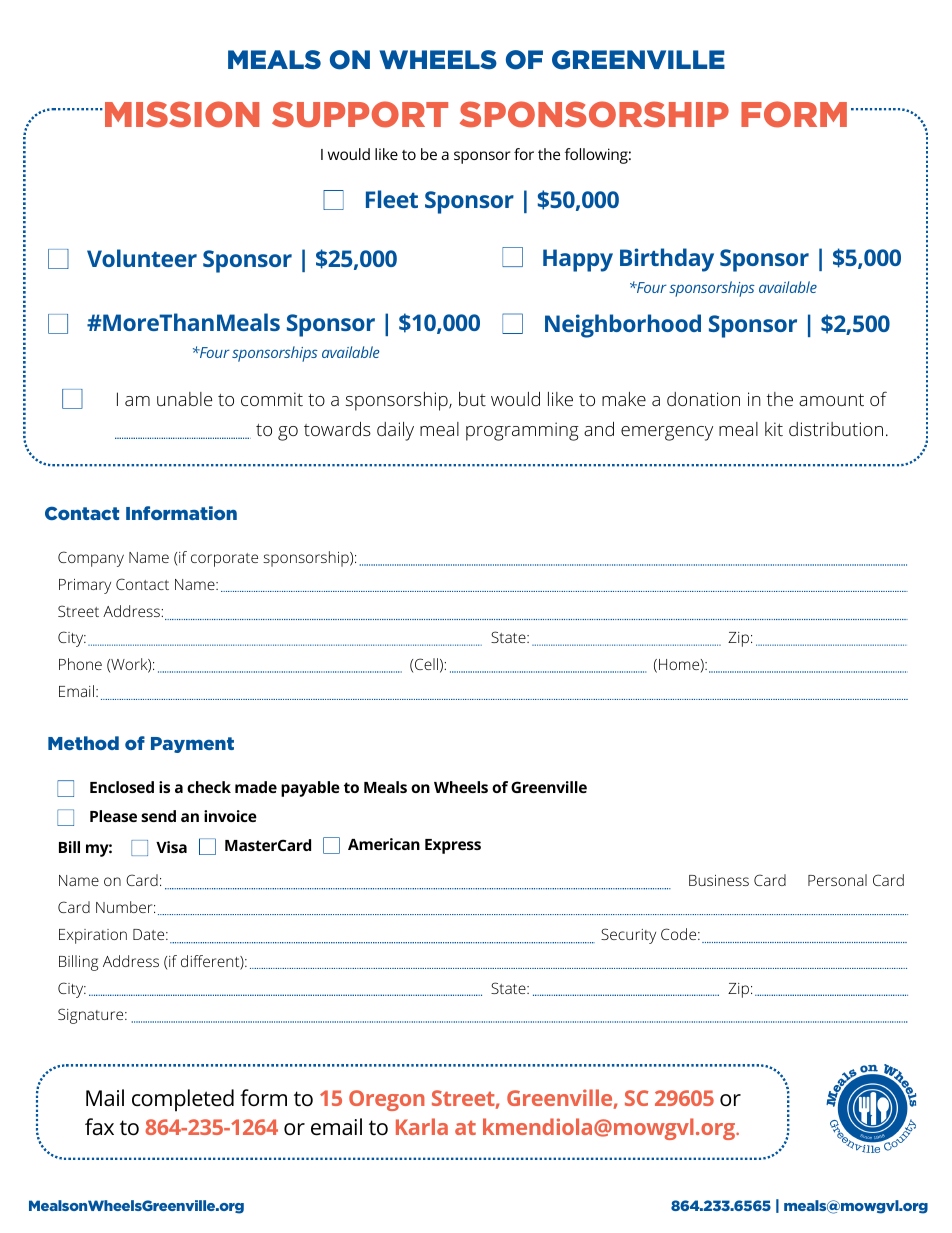 Image resolution: width=952 pixels, height=1233 pixels. I want to click on Visa, so click(171, 847).
